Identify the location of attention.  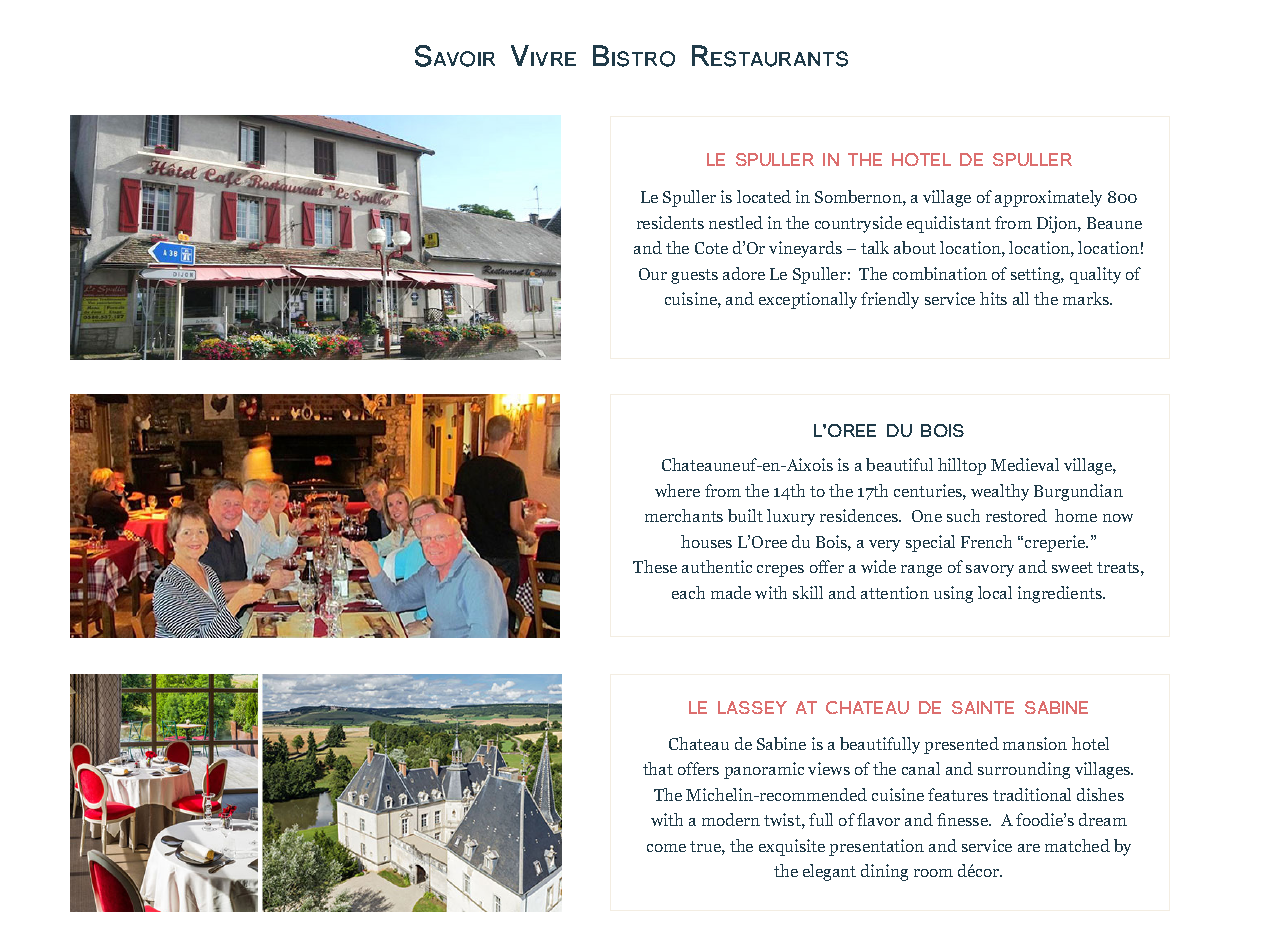
(895, 592).
